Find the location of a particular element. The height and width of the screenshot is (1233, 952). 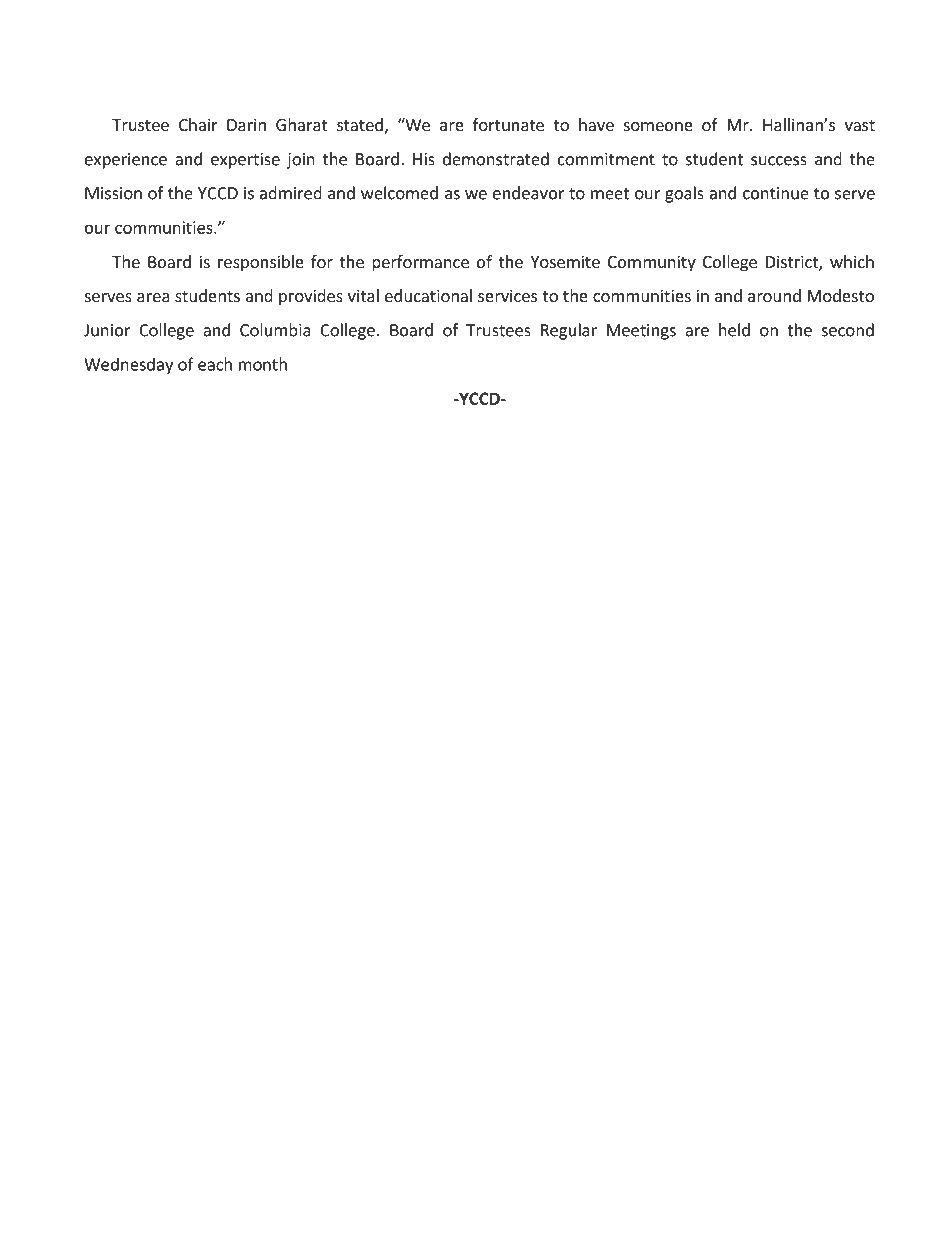

Yosemite is located at coordinates (565, 261).
